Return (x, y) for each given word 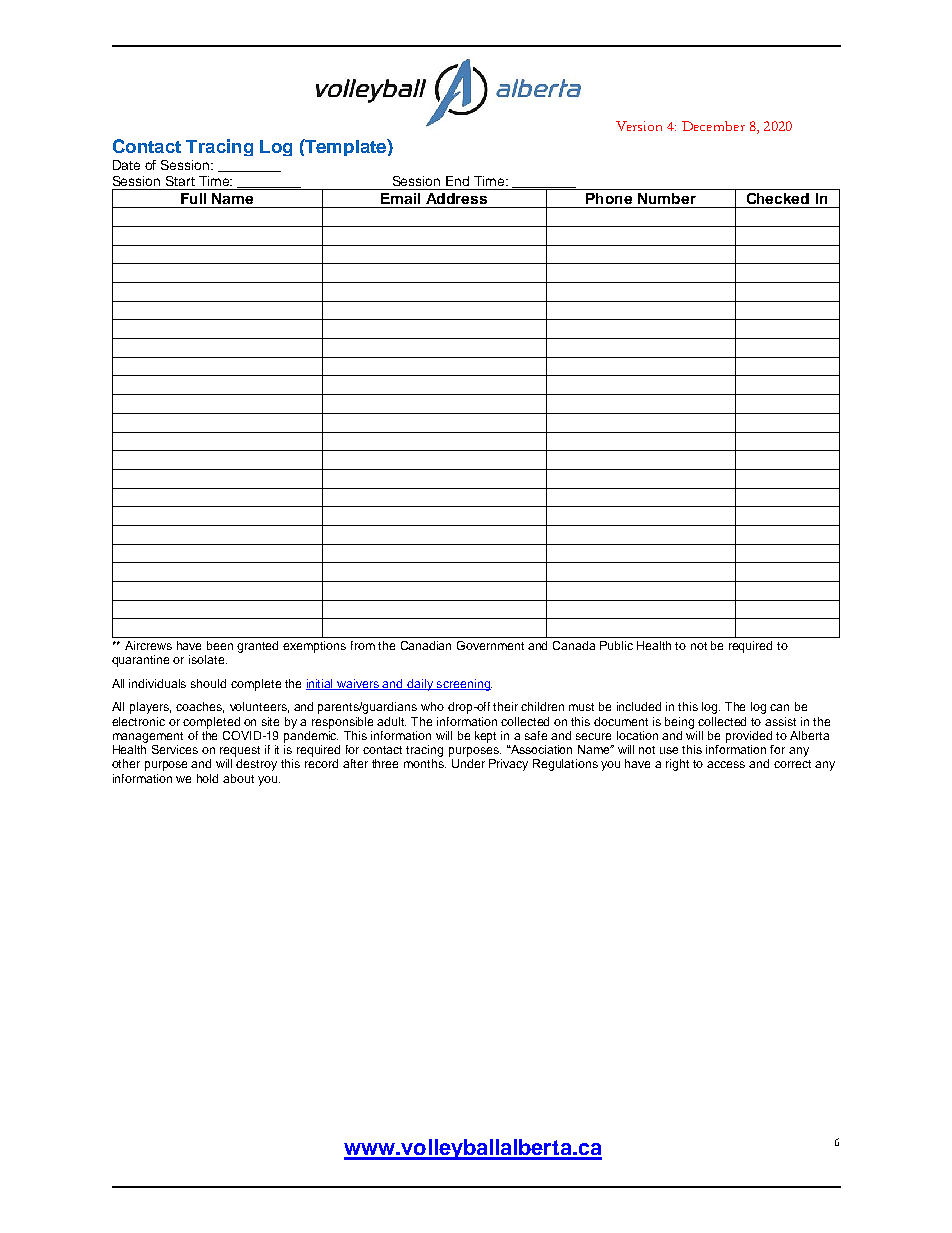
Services (175, 749)
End (457, 181)
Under (468, 763)
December (713, 126)
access (726, 764)
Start (180, 181)
